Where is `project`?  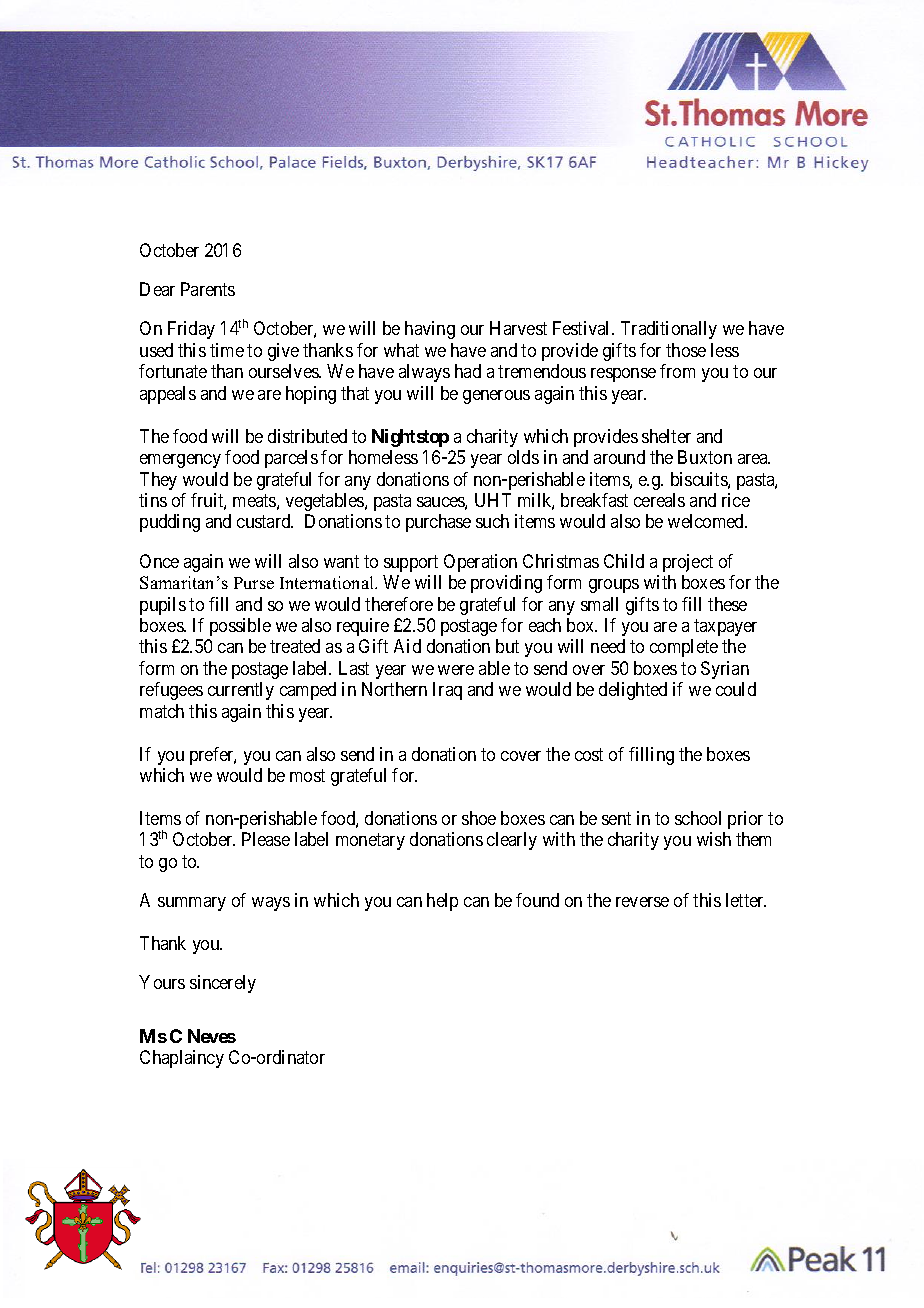 project is located at coordinates (688, 563).
